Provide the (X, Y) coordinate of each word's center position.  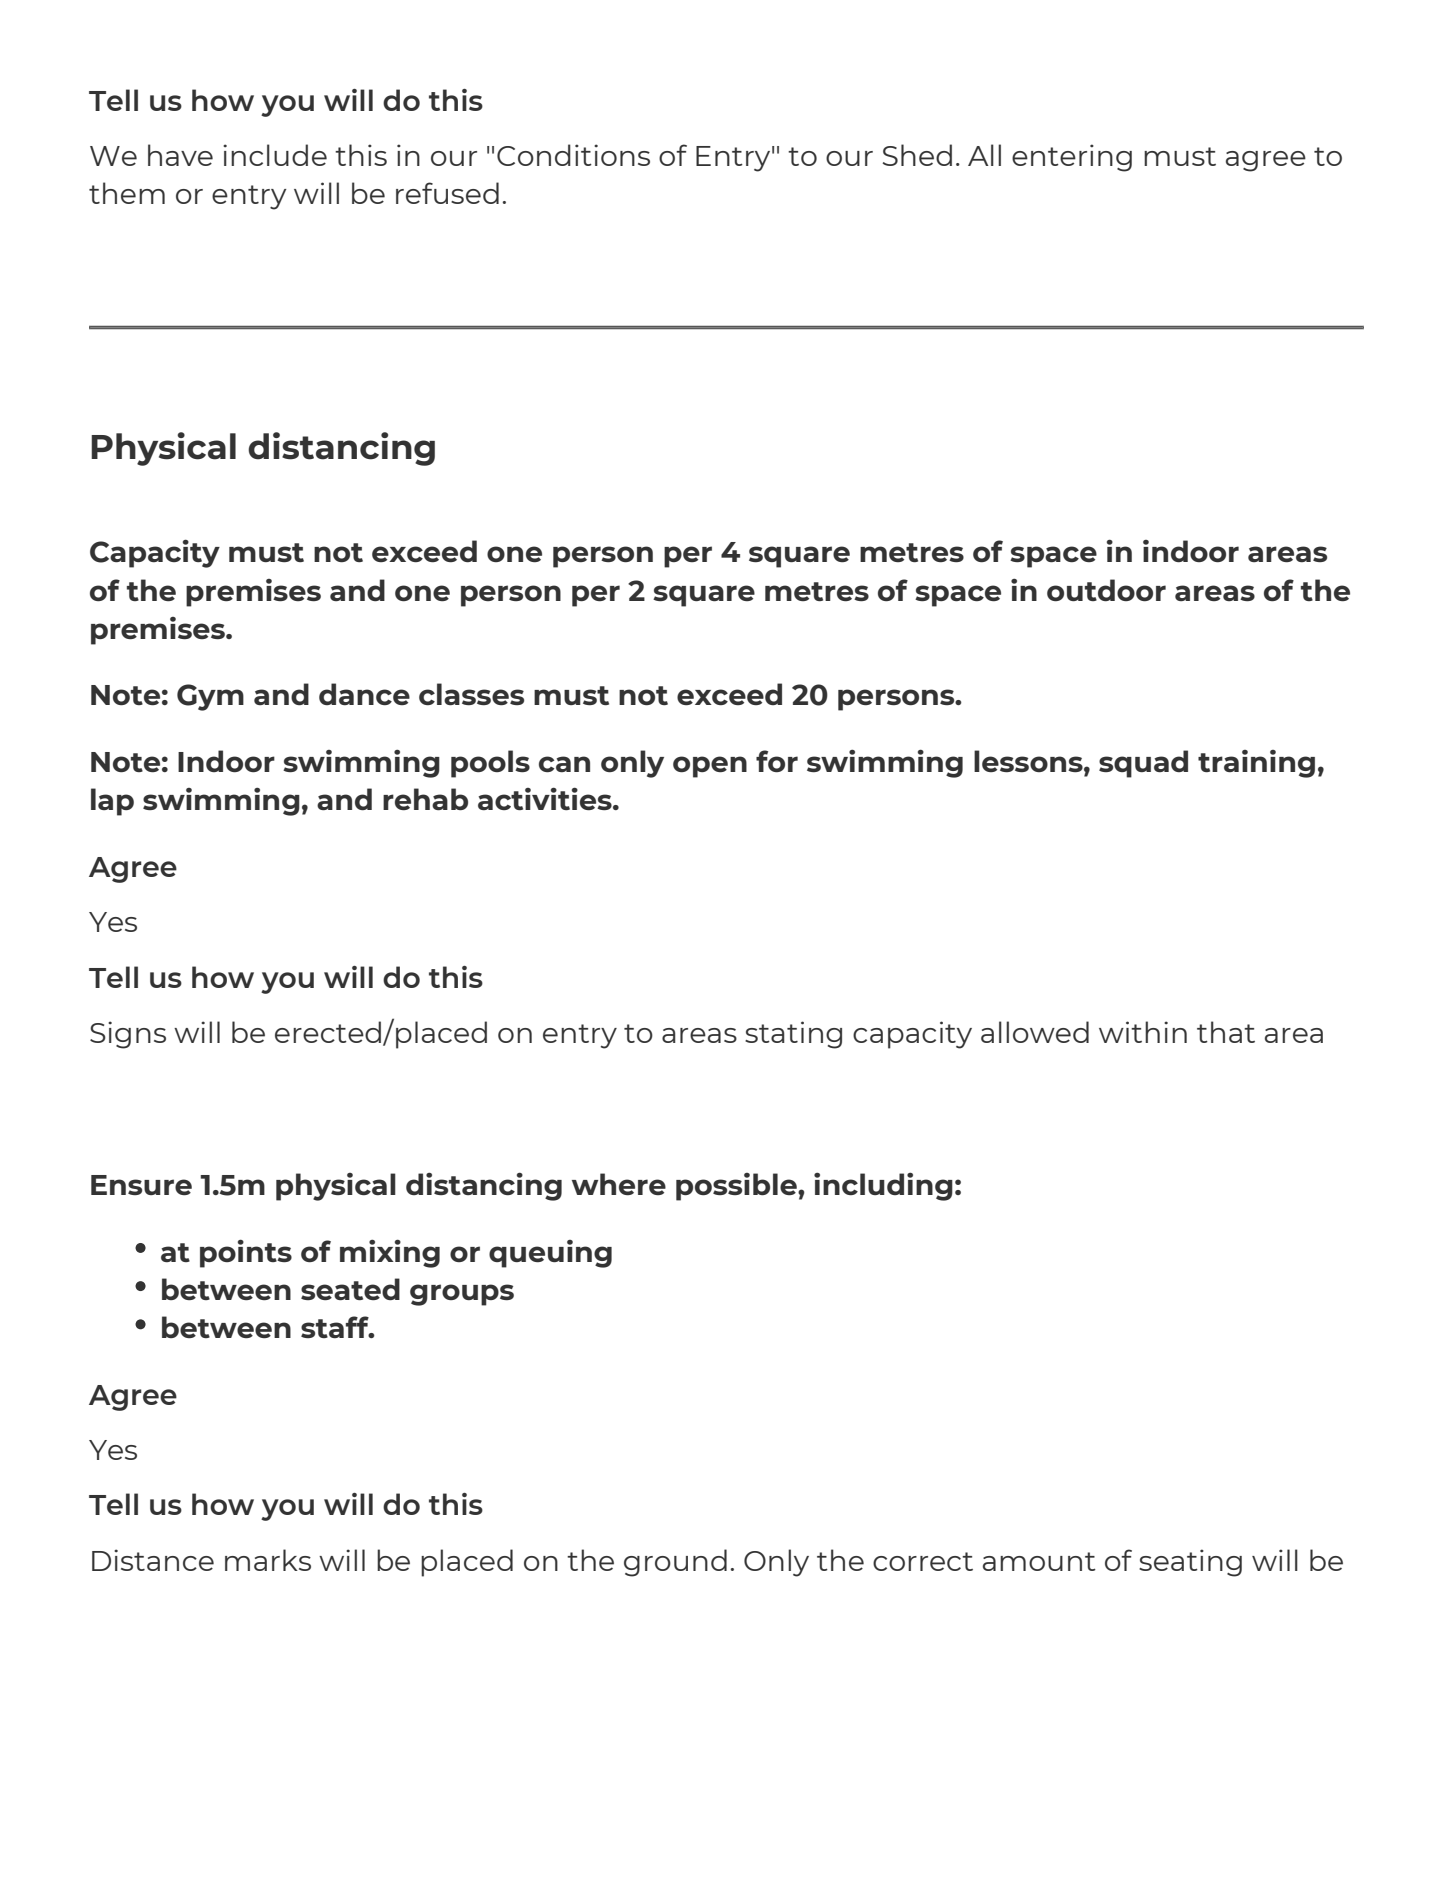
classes (471, 694)
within (1143, 1032)
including (883, 1186)
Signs (128, 1035)
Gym (210, 697)
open (710, 767)
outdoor (1106, 590)
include (275, 155)
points (246, 1253)
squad (1143, 764)
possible (737, 1187)
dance (364, 694)
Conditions (573, 155)
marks (268, 1560)
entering (1072, 158)
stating (793, 1035)
